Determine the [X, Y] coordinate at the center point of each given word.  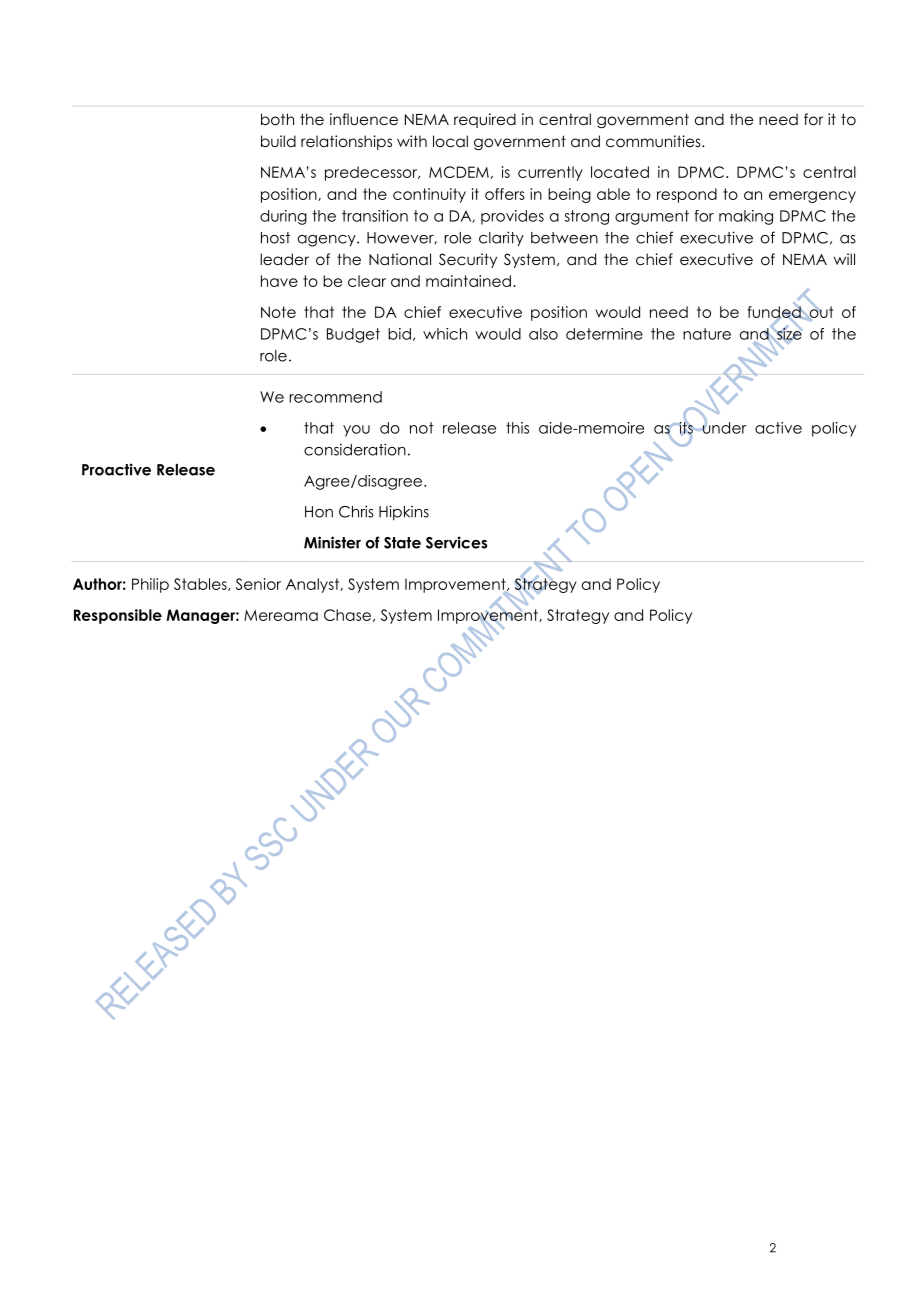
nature [707, 334]
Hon [319, 512]
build [278, 141]
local [450, 141]
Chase [349, 615]
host [275, 238]
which [445, 334]
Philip [150, 585]
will [844, 259]
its [686, 427]
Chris [356, 511]
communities [654, 141]
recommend [335, 397]
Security [468, 260]
